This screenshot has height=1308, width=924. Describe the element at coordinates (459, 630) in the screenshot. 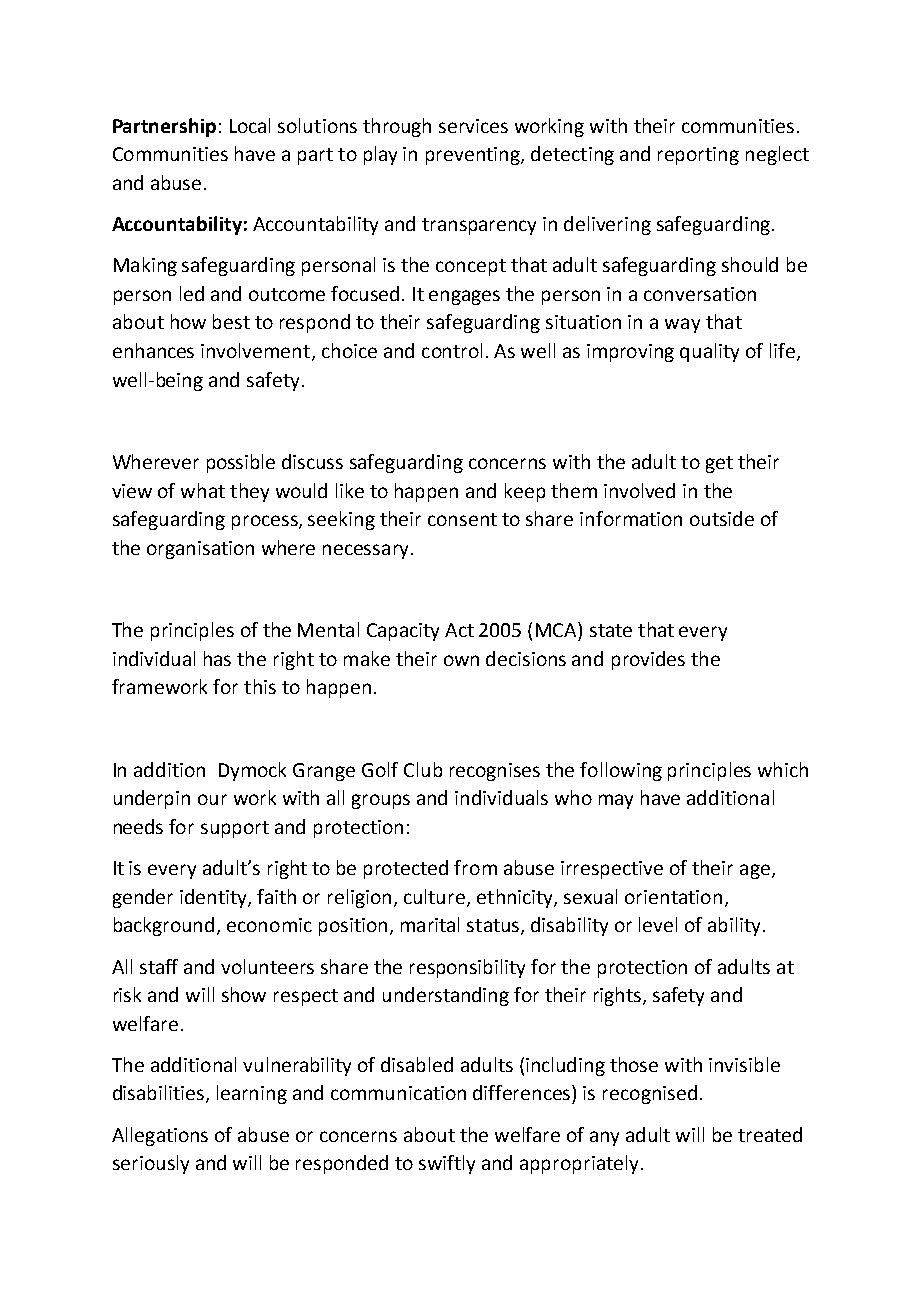

I see `Act` at that location.
